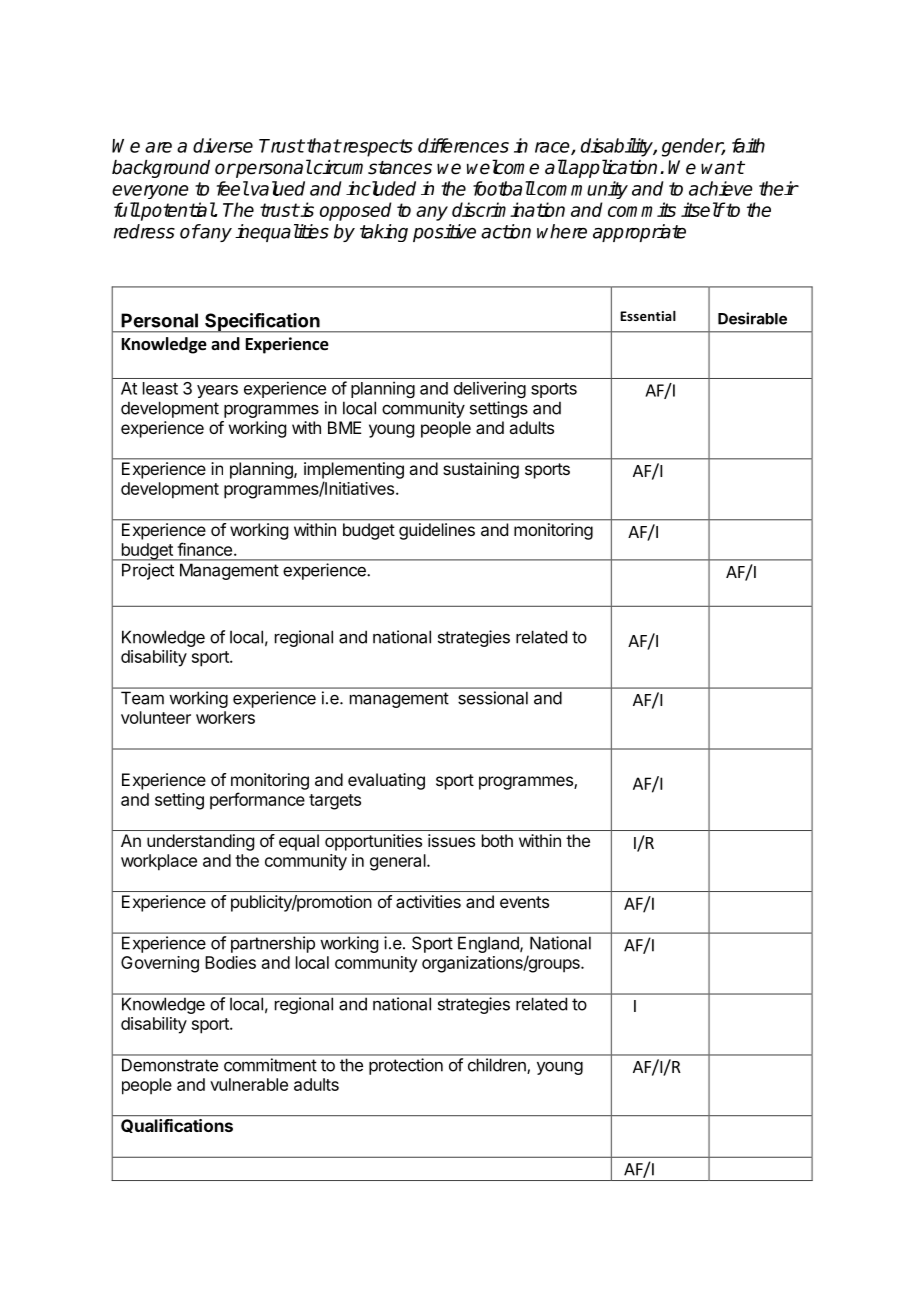  What do you see at coordinates (428, 901) in the screenshot?
I see `activities` at bounding box center [428, 901].
